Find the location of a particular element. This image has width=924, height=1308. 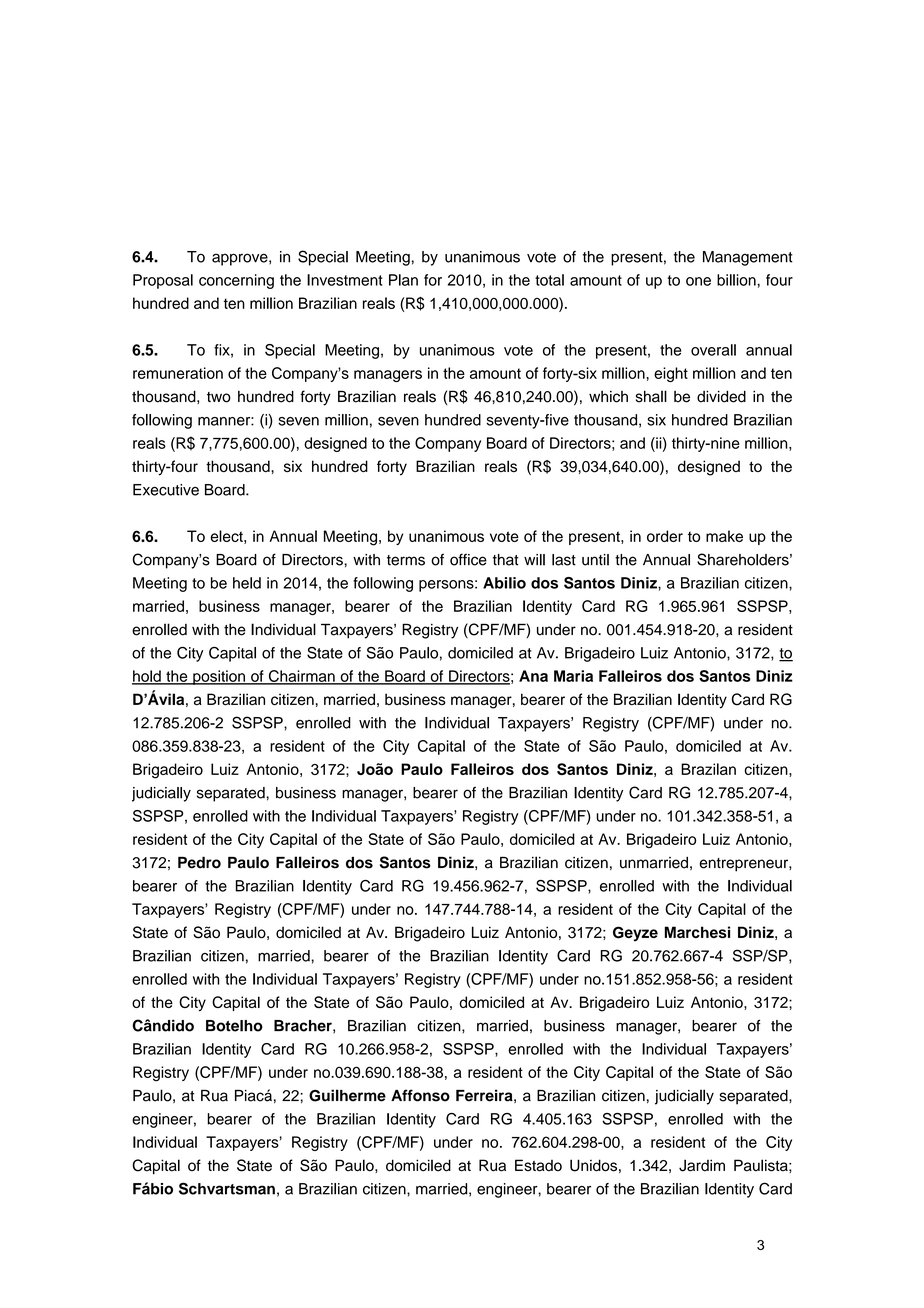

Pedro is located at coordinates (199, 862).
